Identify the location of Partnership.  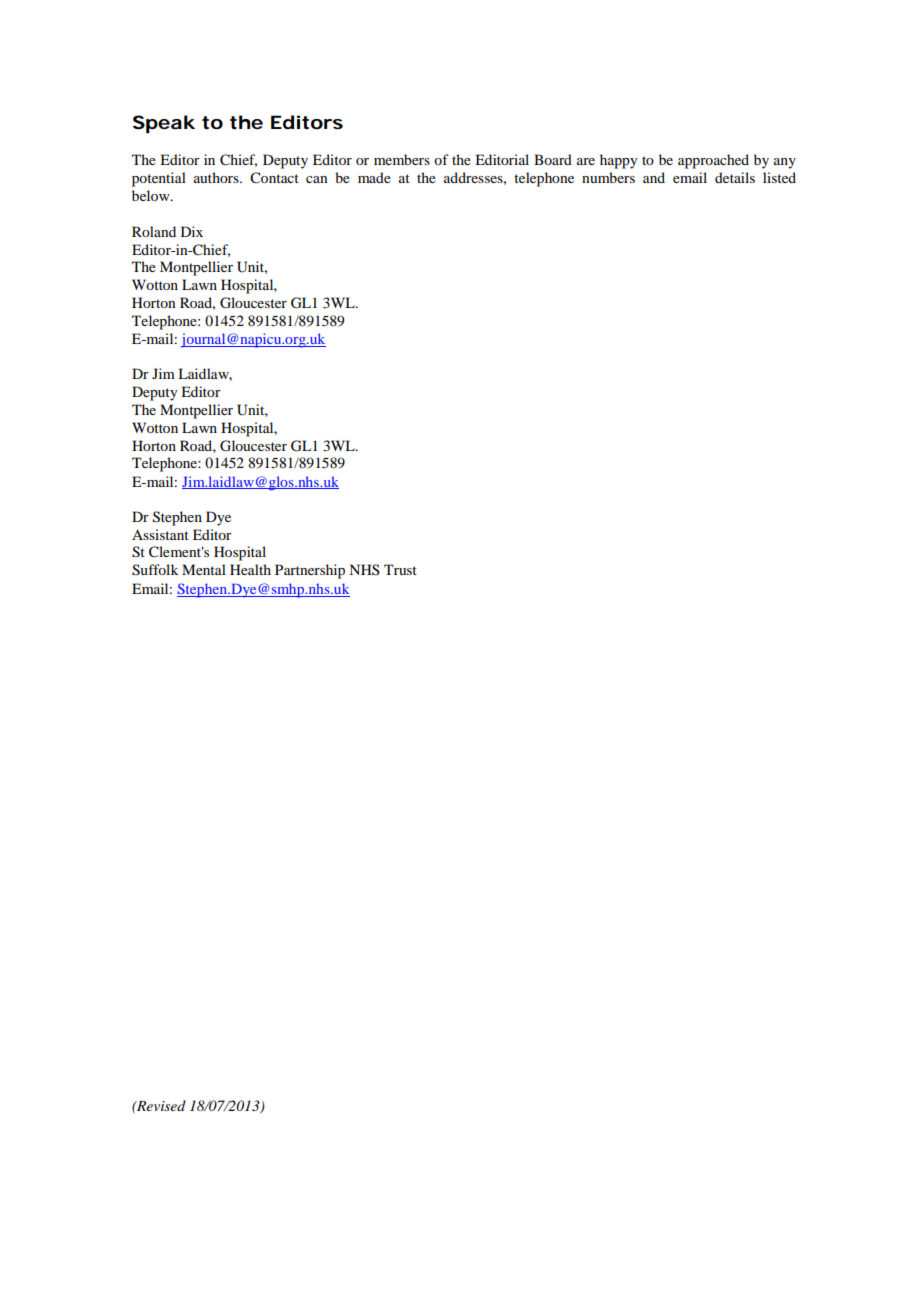
(310, 571).
